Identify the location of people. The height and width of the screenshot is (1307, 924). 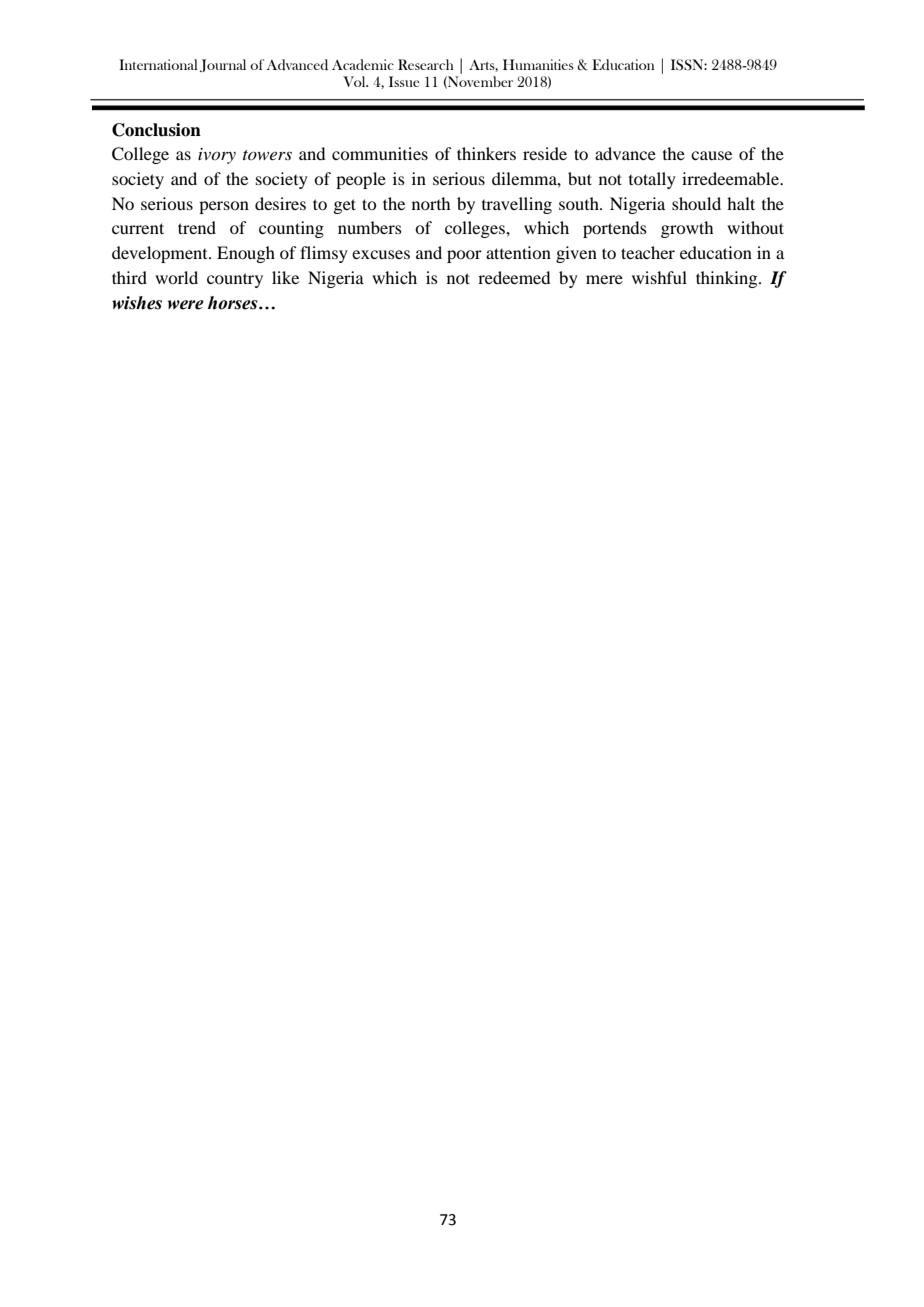
(361, 180).
